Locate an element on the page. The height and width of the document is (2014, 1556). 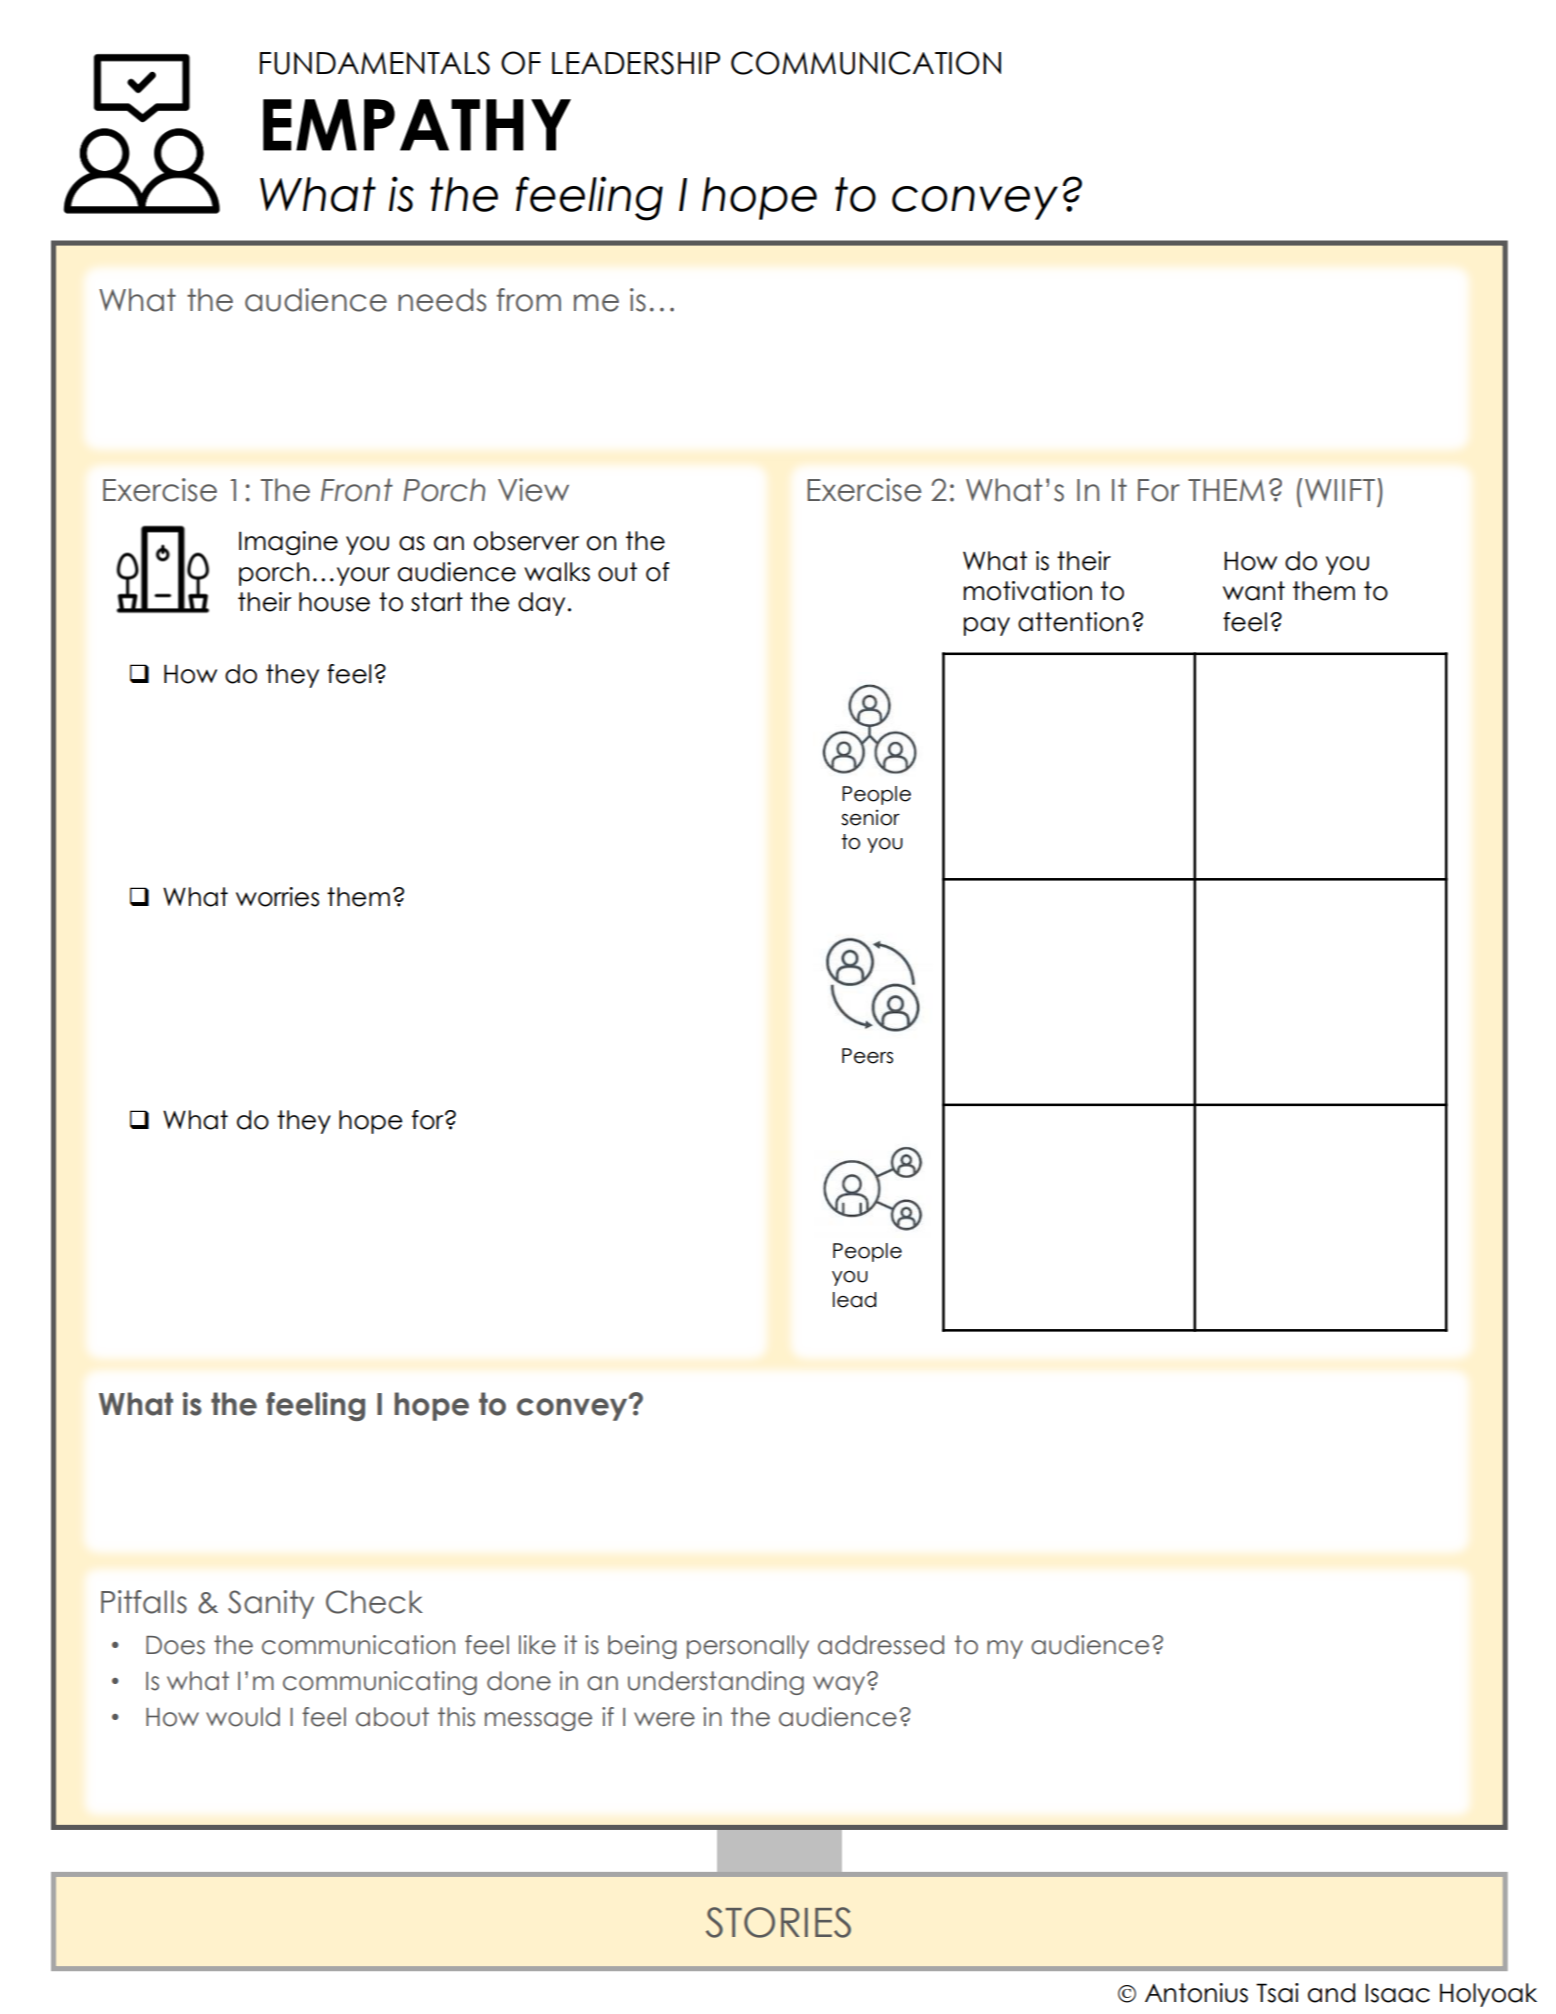
from is located at coordinates (529, 300).
